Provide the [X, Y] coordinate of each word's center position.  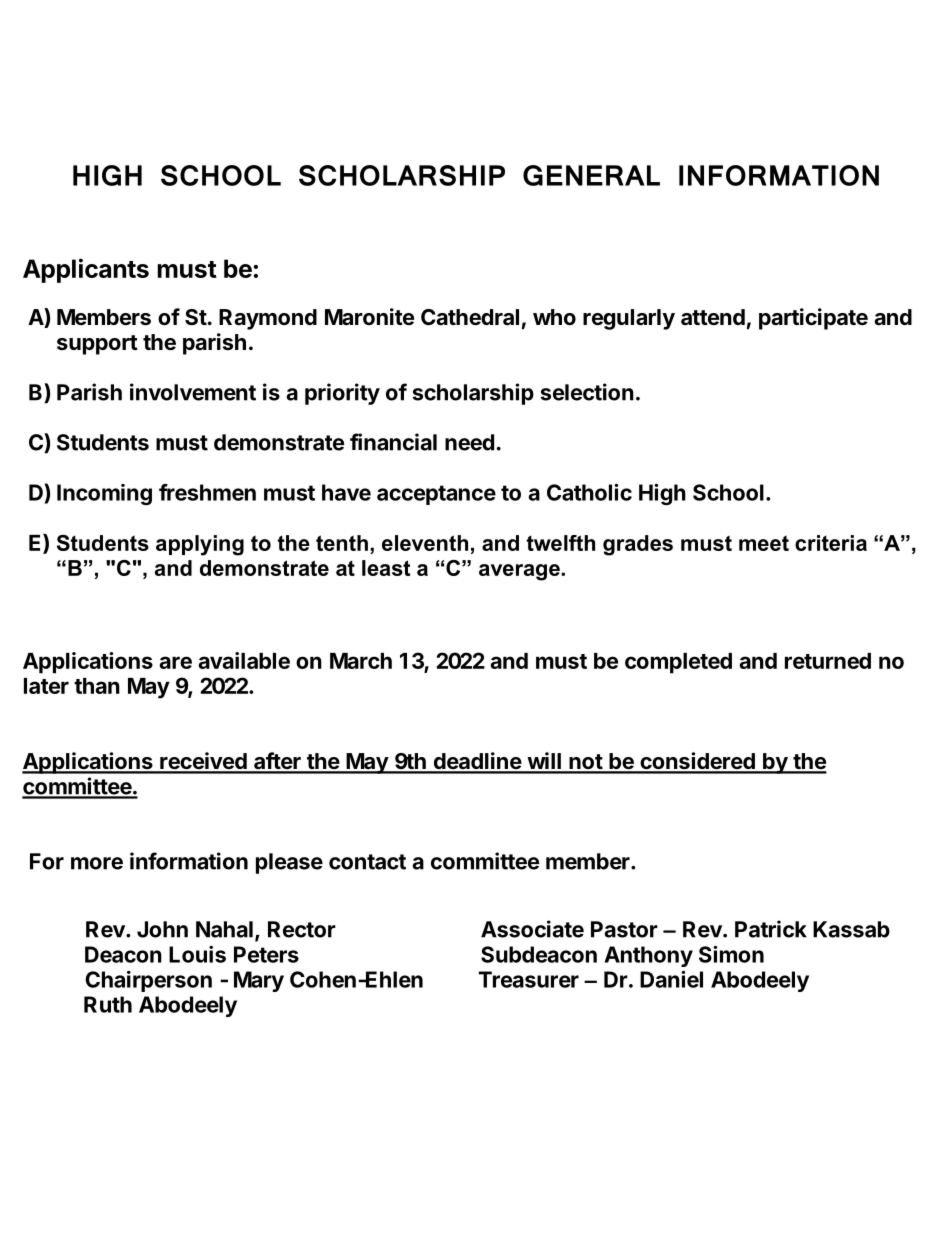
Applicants [86, 270]
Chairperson [148, 981]
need [469, 442]
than [97, 686]
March [361, 661]
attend [713, 317]
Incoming [104, 494]
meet [764, 543]
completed [678, 663]
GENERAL [591, 175]
